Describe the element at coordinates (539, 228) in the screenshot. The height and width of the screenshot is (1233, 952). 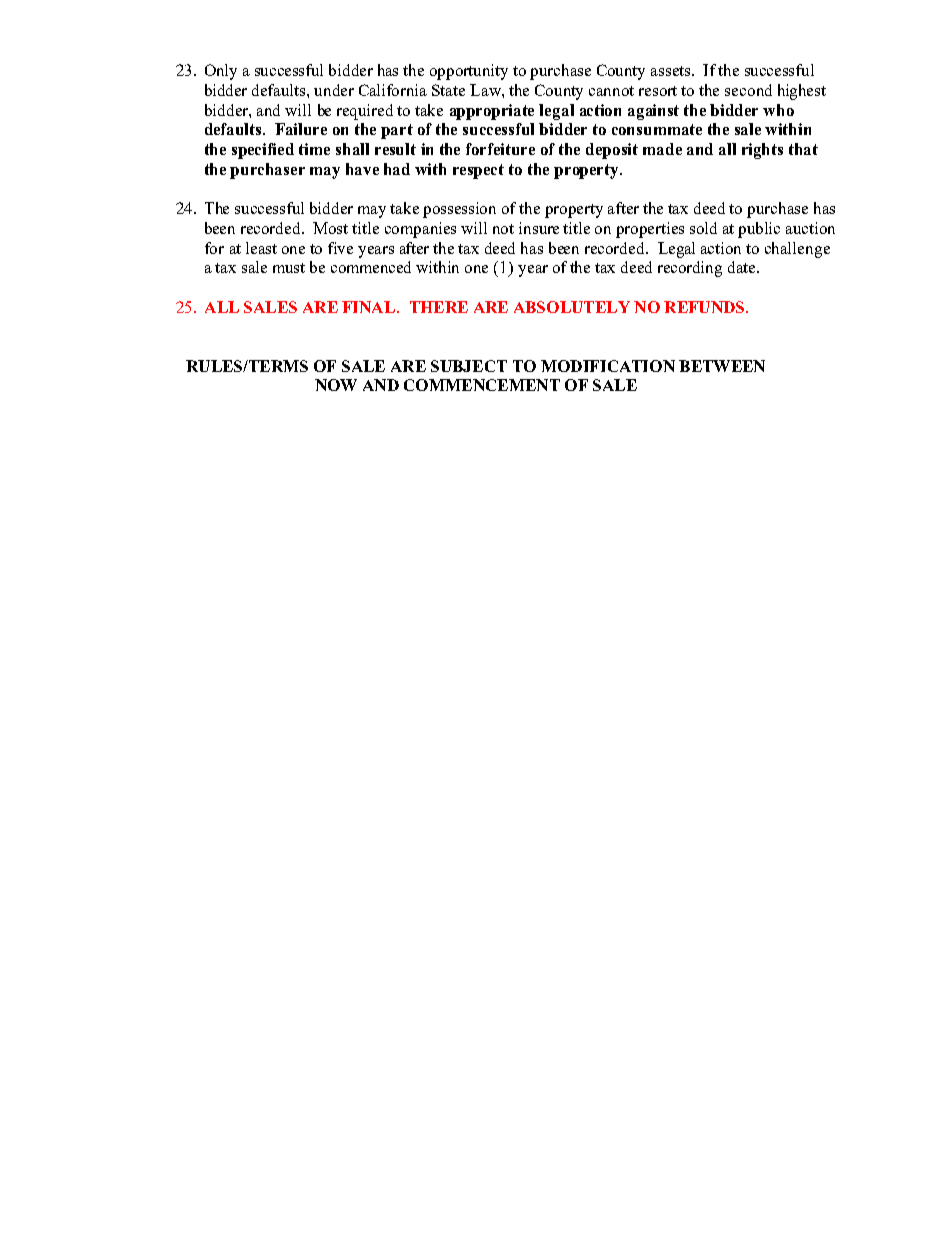
I see `insure` at that location.
